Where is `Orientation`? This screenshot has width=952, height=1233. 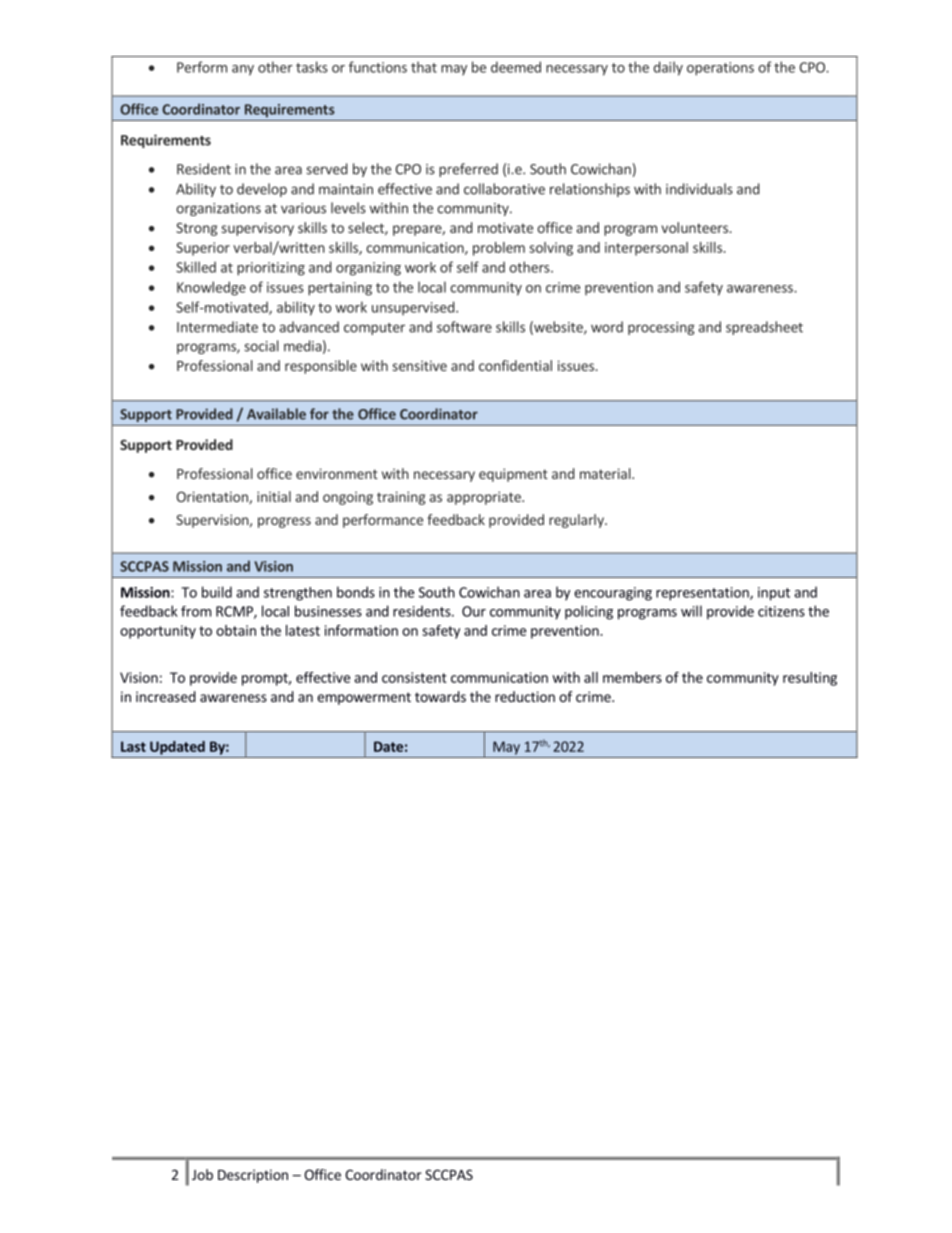
Orientation is located at coordinates (213, 497).
